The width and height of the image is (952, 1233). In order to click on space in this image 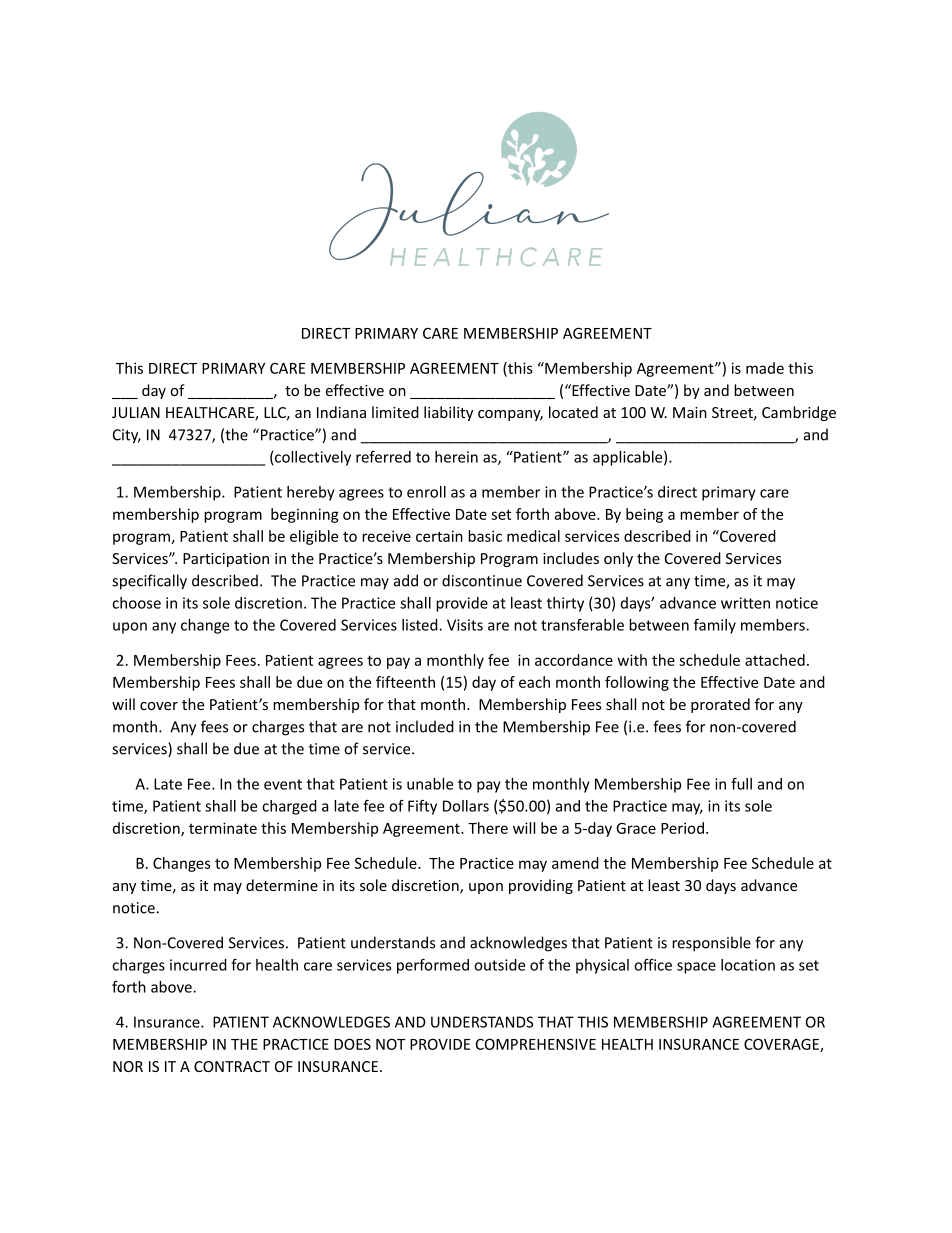, I will do `click(696, 968)`.
